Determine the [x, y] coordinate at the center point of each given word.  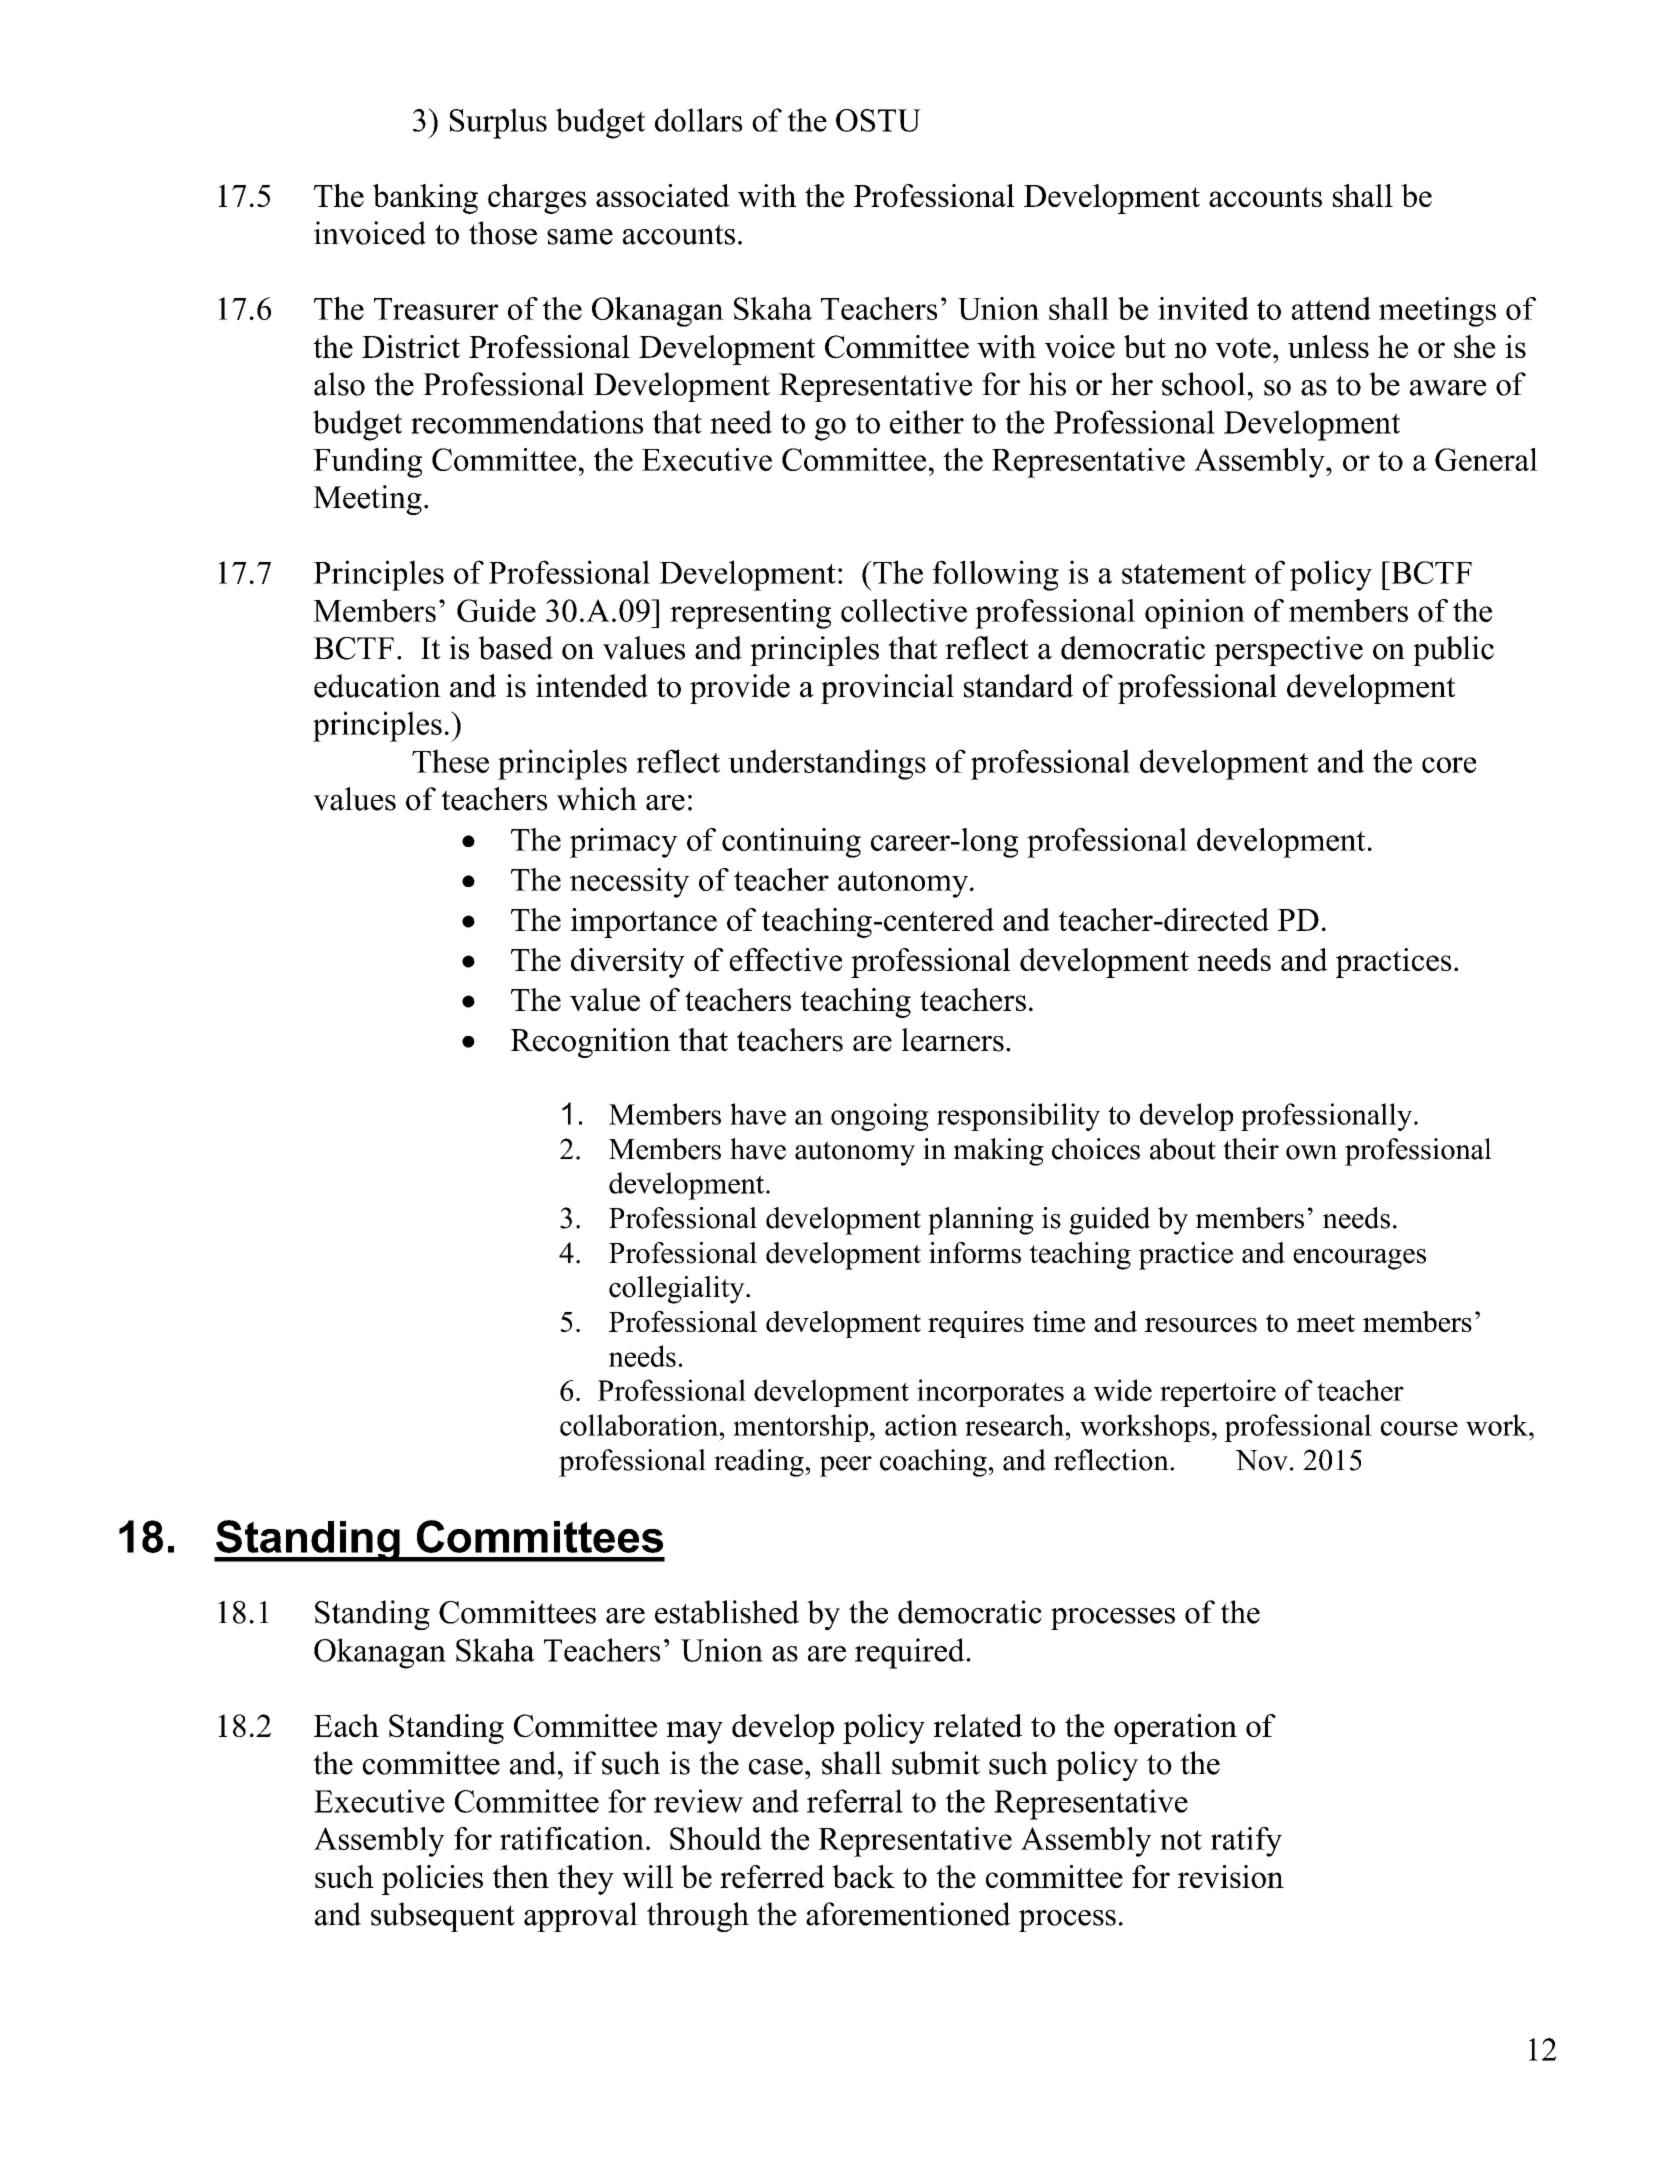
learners [953, 1040]
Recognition [590, 1043]
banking [425, 199]
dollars [698, 120]
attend [1331, 308]
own [1311, 1152]
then [520, 1876]
